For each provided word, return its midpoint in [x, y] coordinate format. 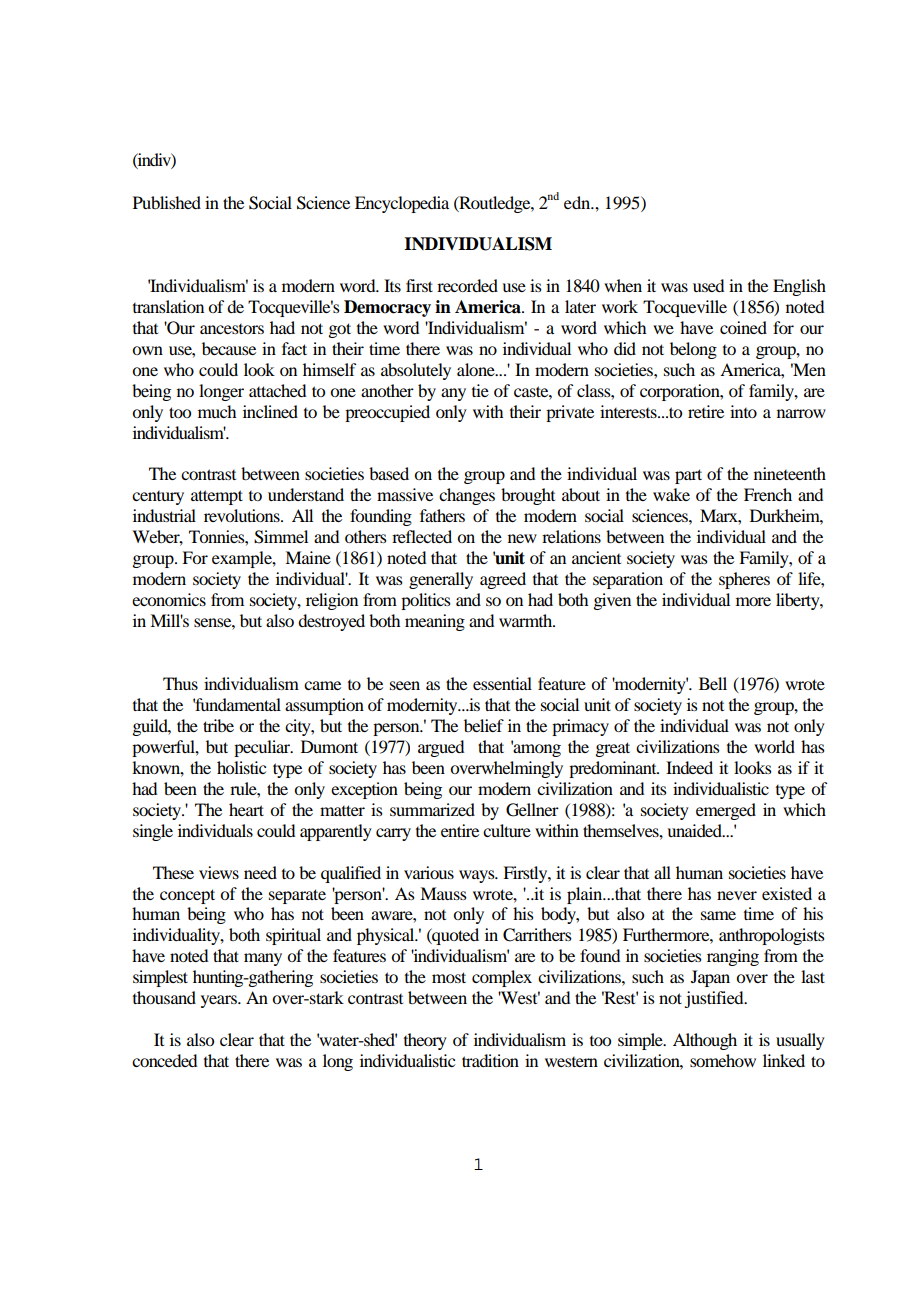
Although [705, 1041]
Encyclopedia [402, 204]
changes [467, 496]
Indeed [689, 767]
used [708, 285]
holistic [241, 767]
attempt [217, 497]
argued [441, 748]
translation [168, 306]
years [220, 1001]
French [768, 494]
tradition [490, 1060]
